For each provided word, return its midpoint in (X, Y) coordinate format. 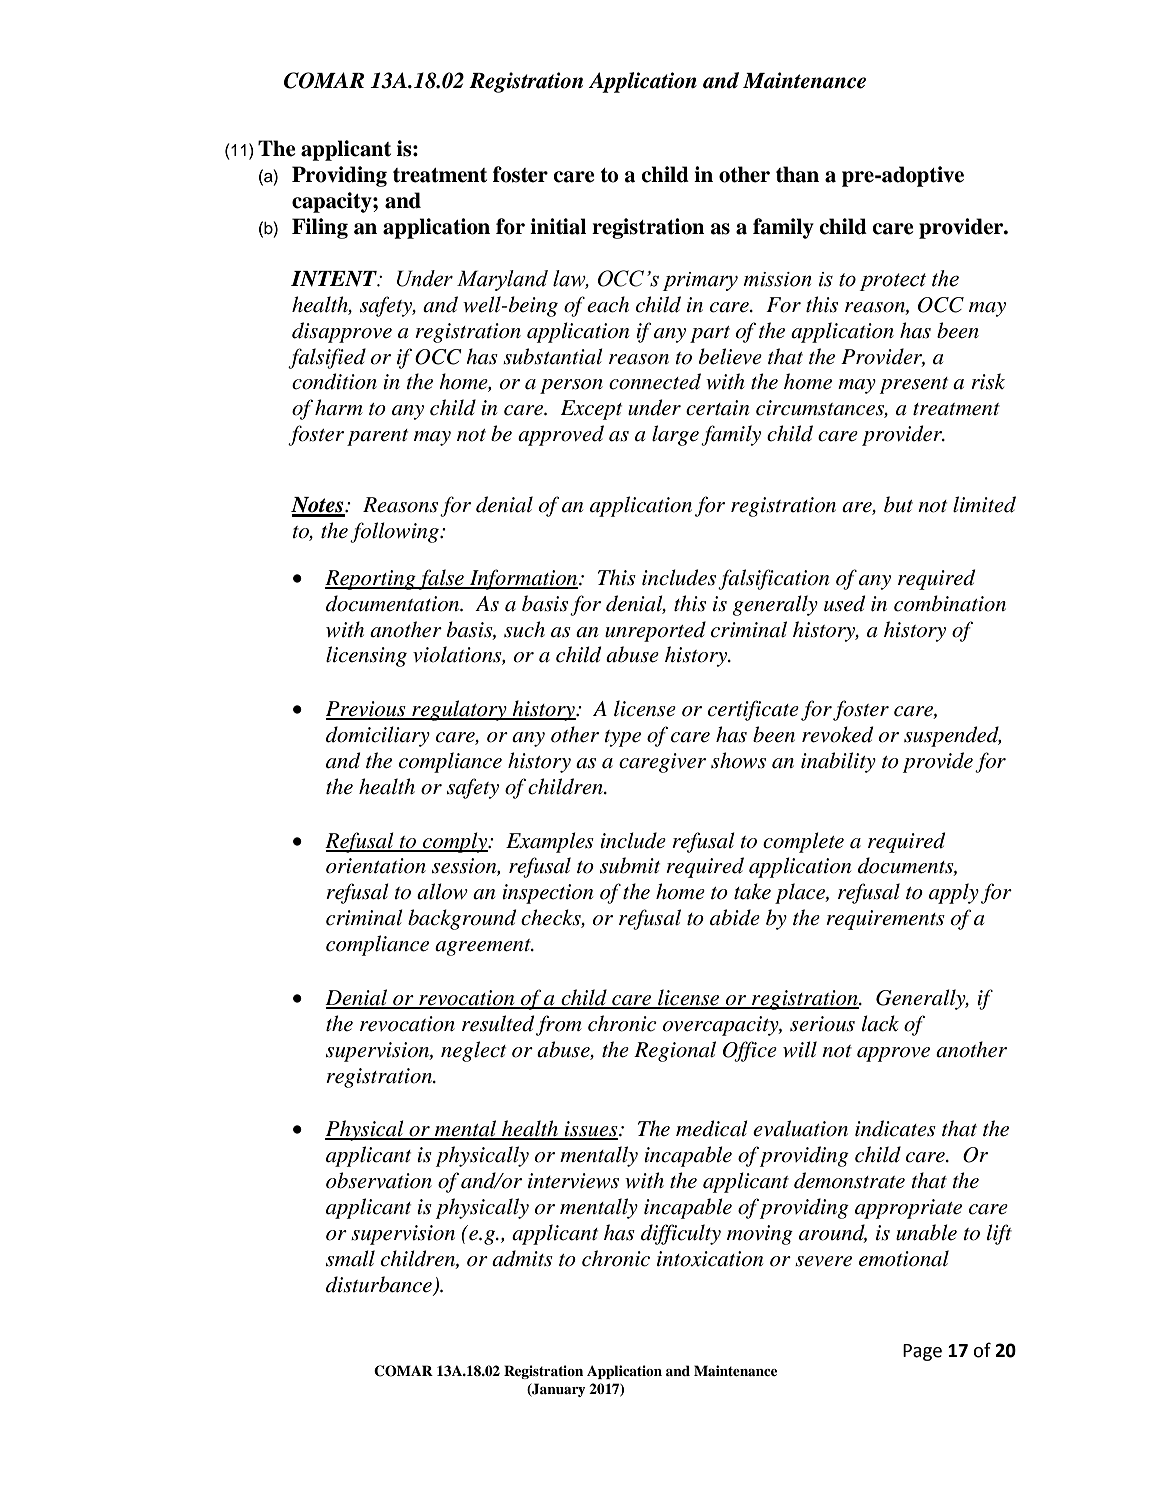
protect (893, 282)
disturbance (380, 1285)
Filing (320, 228)
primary (700, 281)
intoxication (710, 1259)
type (622, 738)
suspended (952, 736)
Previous (367, 710)
